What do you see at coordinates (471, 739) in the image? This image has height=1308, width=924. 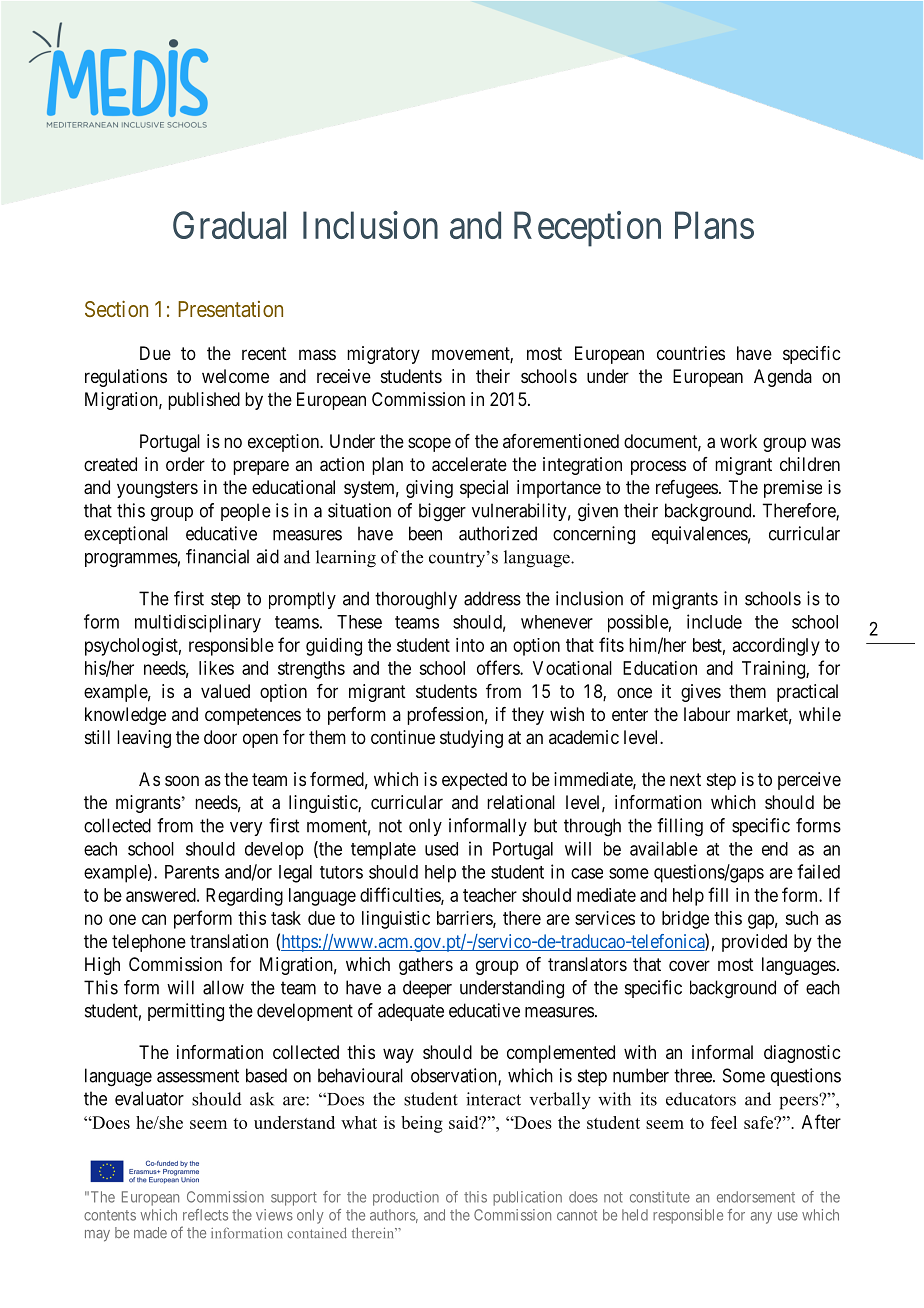 I see `studying` at bounding box center [471, 739].
